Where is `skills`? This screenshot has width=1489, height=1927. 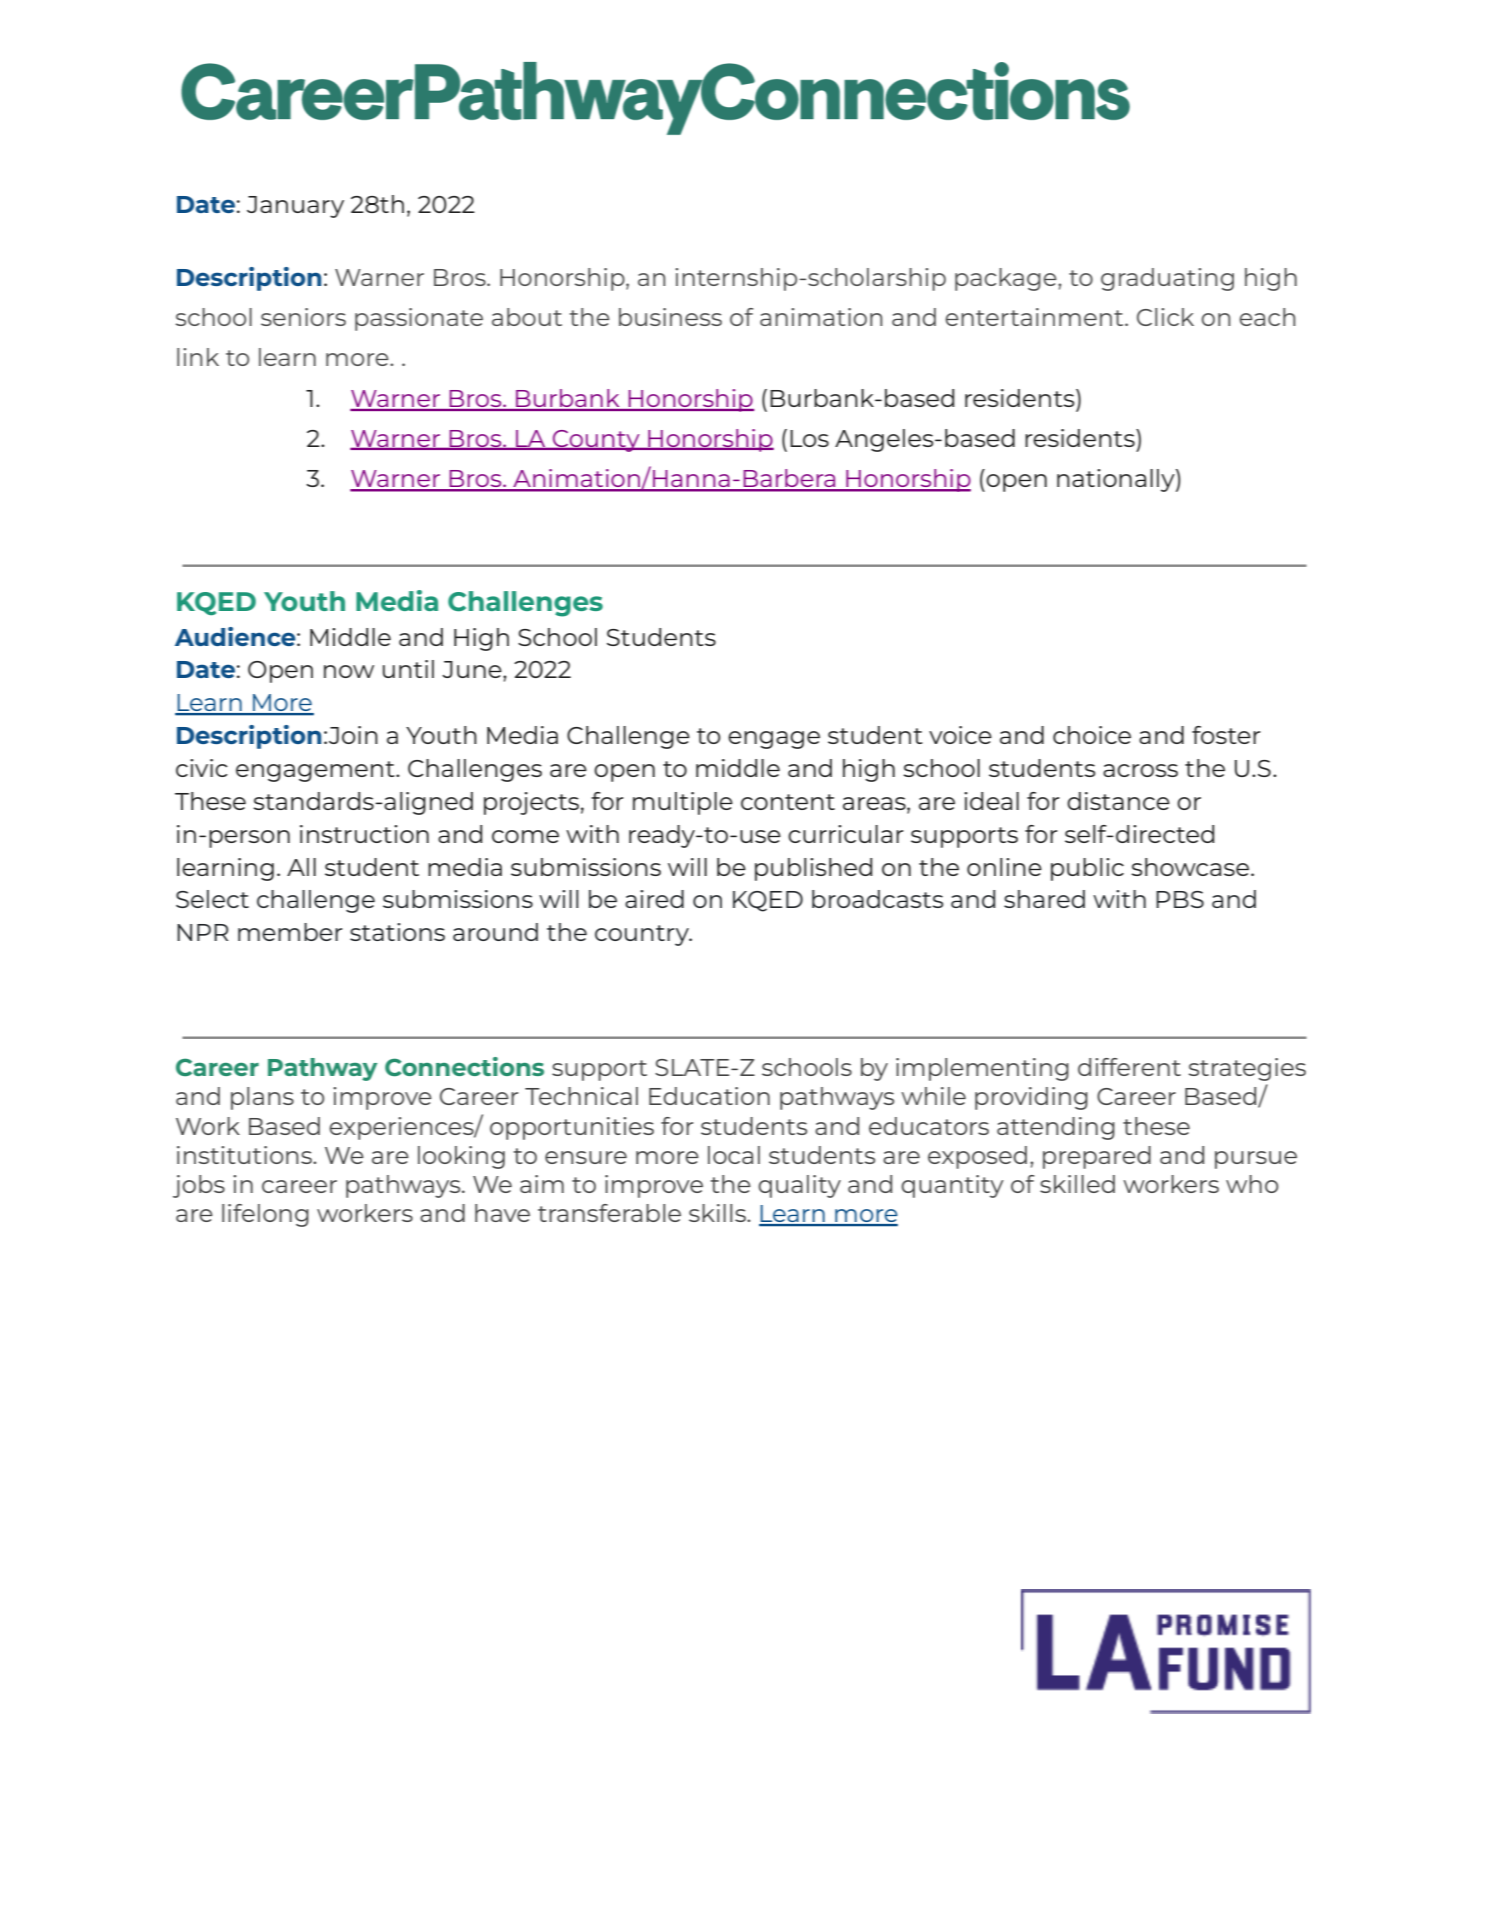 skills is located at coordinates (718, 1213).
